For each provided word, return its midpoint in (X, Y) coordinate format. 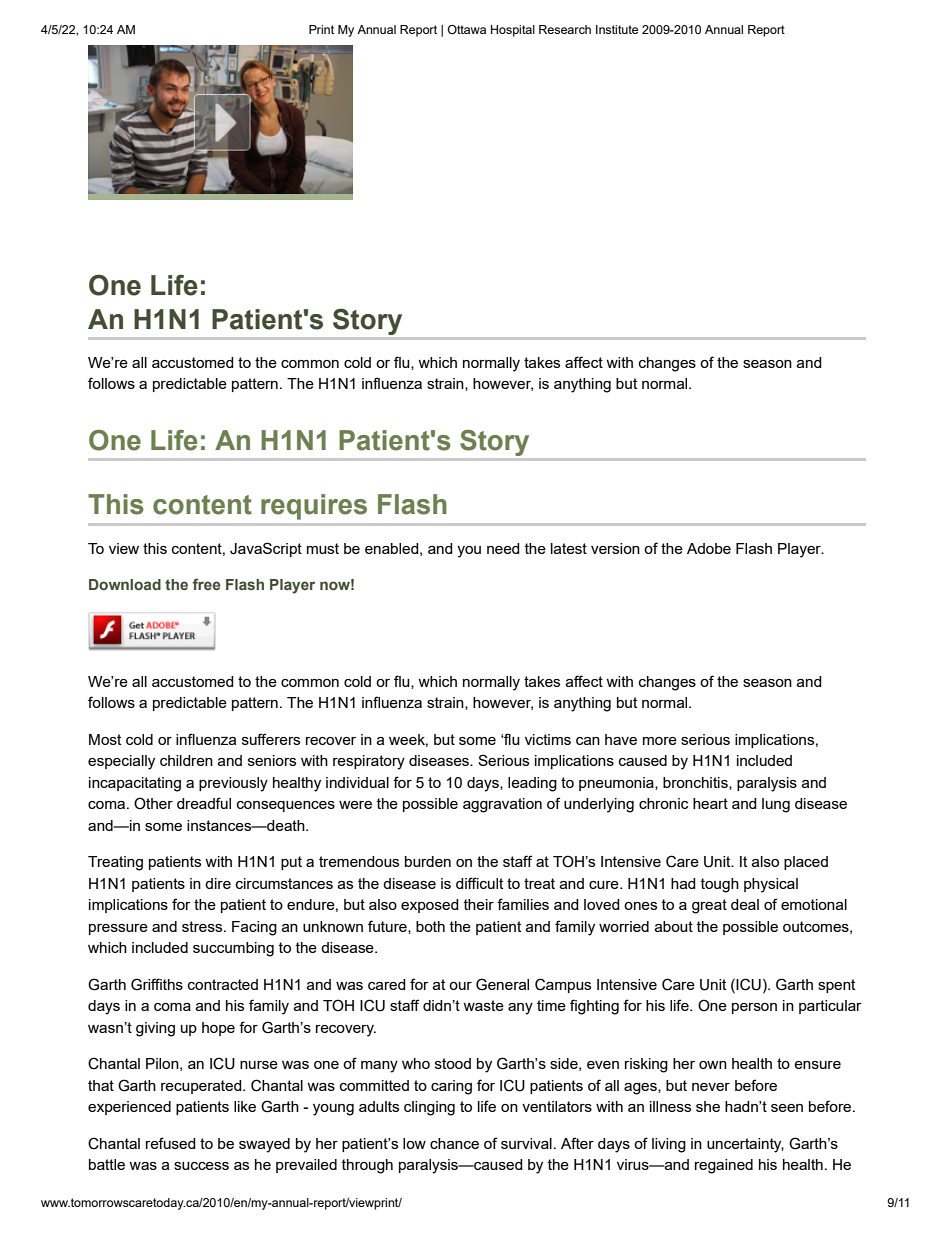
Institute (617, 29)
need (503, 548)
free (206, 584)
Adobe (709, 548)
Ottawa (467, 29)
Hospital (513, 31)
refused (171, 1143)
